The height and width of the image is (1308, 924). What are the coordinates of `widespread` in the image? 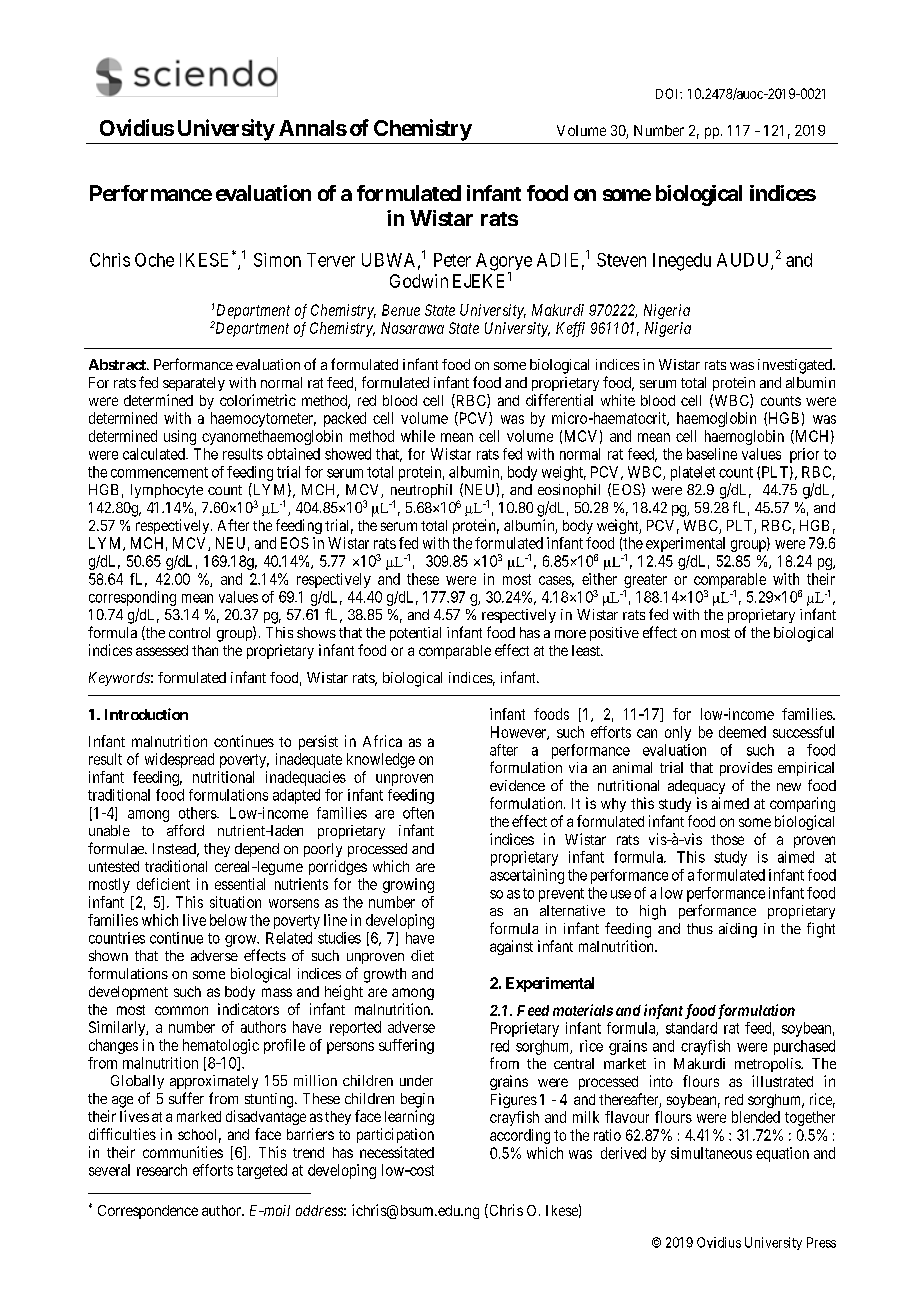 It's located at (179, 760).
